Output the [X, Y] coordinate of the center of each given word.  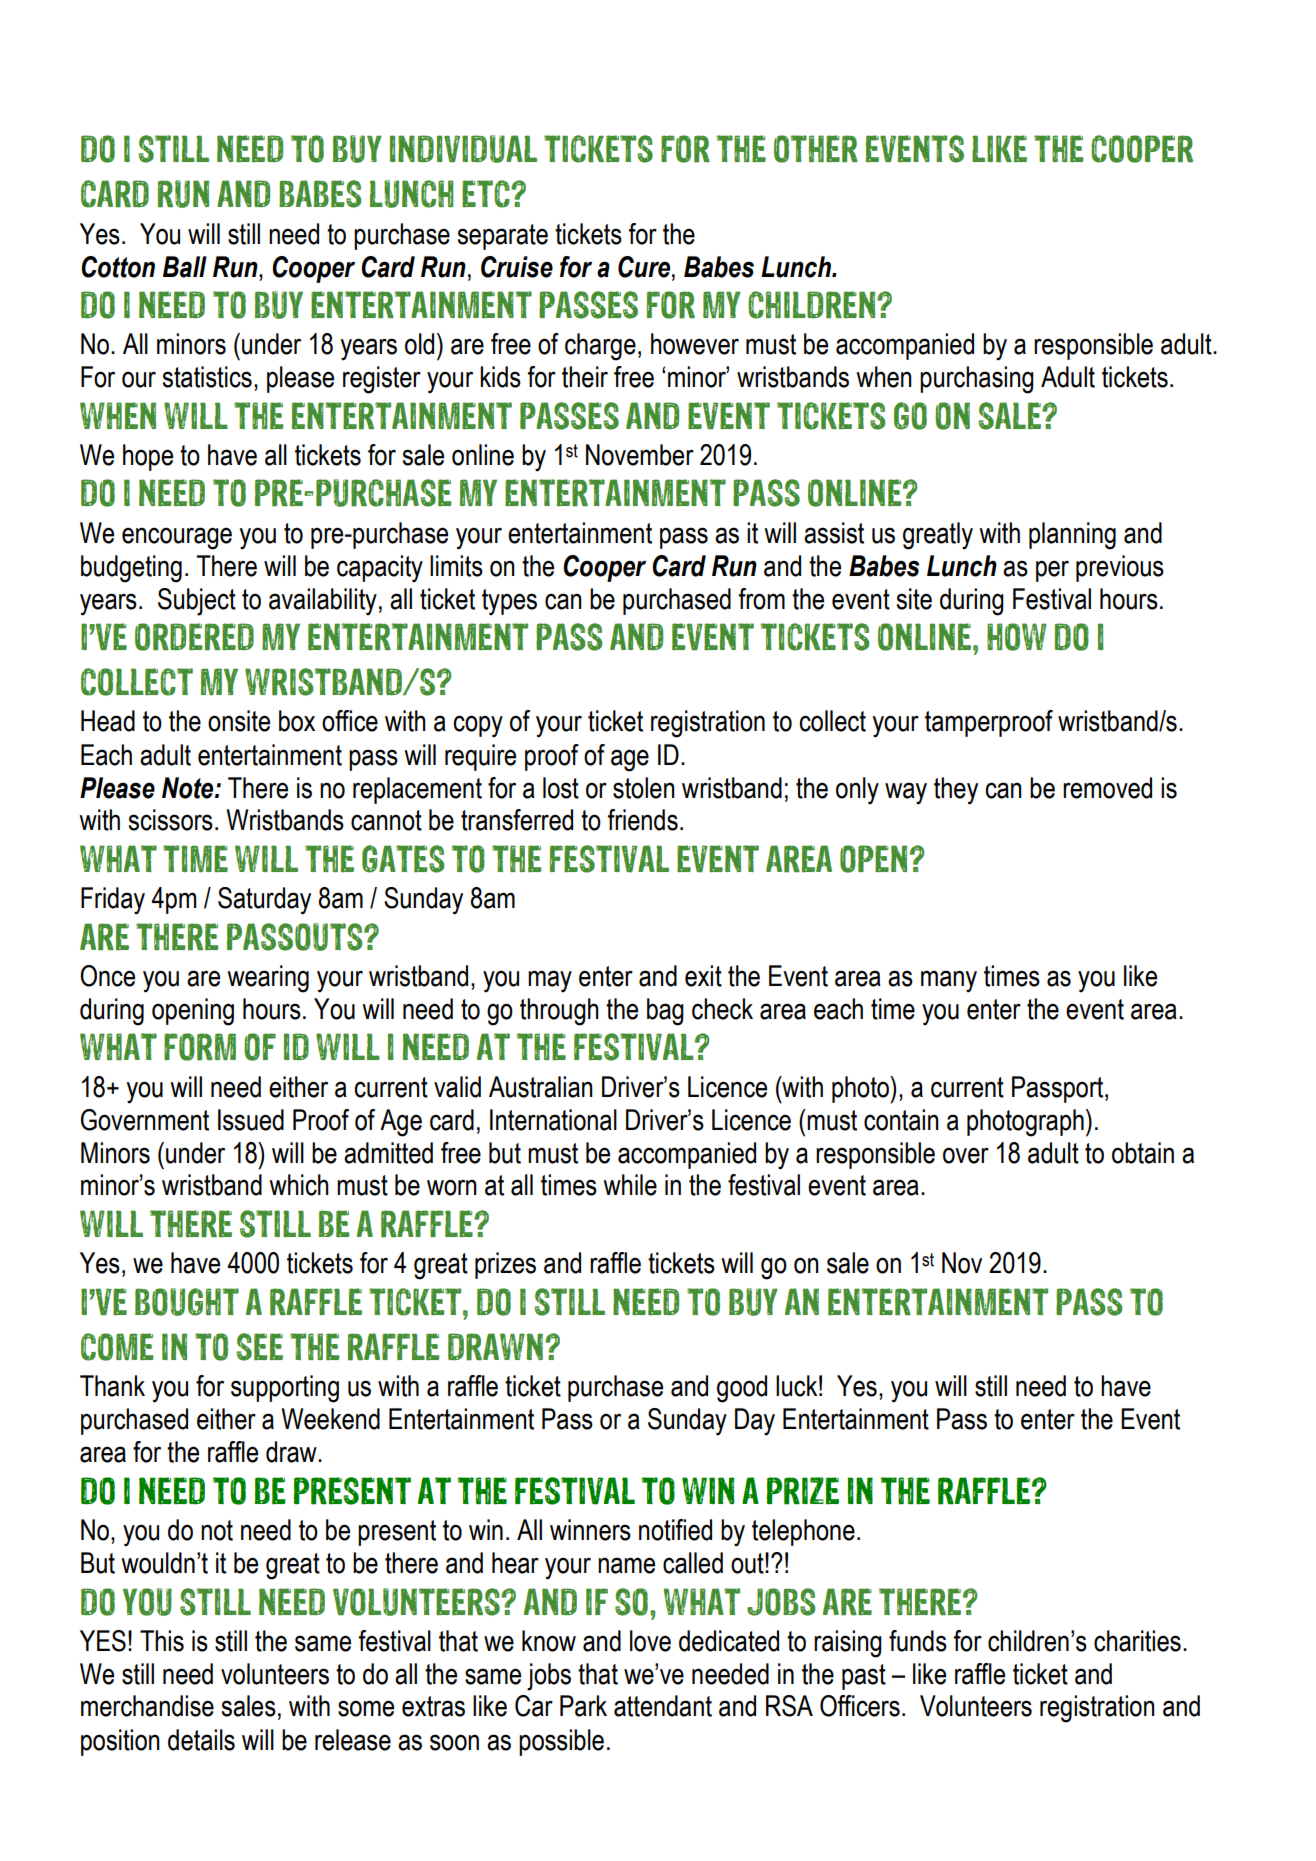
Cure [645, 267]
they [956, 791]
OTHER [816, 149]
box [297, 721]
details [201, 1740]
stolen [644, 788]
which [299, 1185]
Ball [185, 267]
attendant [663, 1706]
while [630, 1185]
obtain [1143, 1153]
